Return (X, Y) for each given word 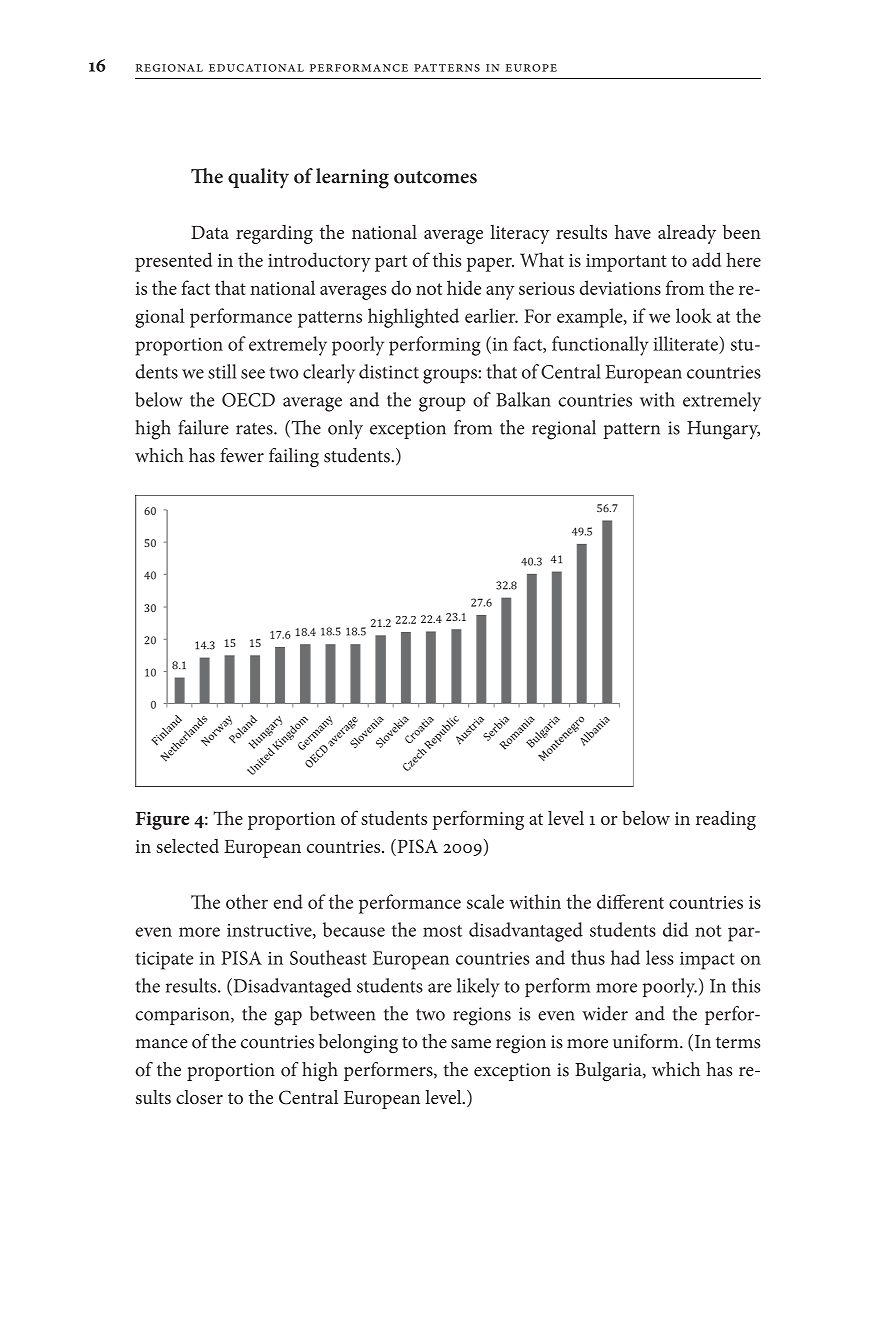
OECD (248, 400)
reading (726, 820)
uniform (647, 1041)
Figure (162, 821)
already (687, 234)
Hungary (723, 430)
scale (485, 901)
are (440, 988)
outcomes (435, 177)
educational (256, 68)
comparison (183, 1016)
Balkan (523, 399)
